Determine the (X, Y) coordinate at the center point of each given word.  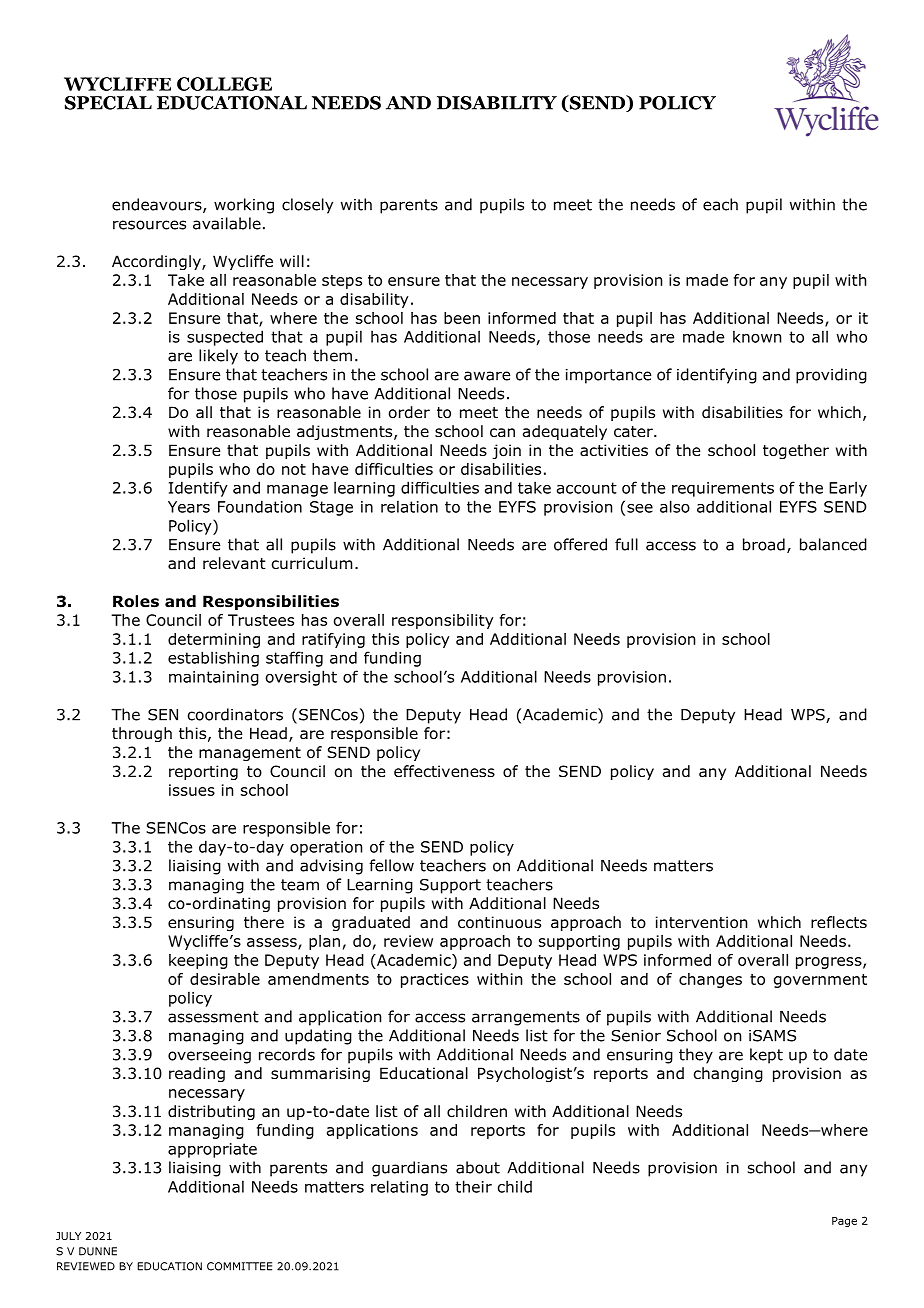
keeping (198, 961)
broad (764, 544)
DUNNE (98, 1251)
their (473, 1186)
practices (435, 980)
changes (710, 980)
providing (831, 376)
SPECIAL (108, 103)
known (757, 336)
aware (487, 376)
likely (218, 357)
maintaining (214, 678)
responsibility (443, 621)
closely (307, 206)
